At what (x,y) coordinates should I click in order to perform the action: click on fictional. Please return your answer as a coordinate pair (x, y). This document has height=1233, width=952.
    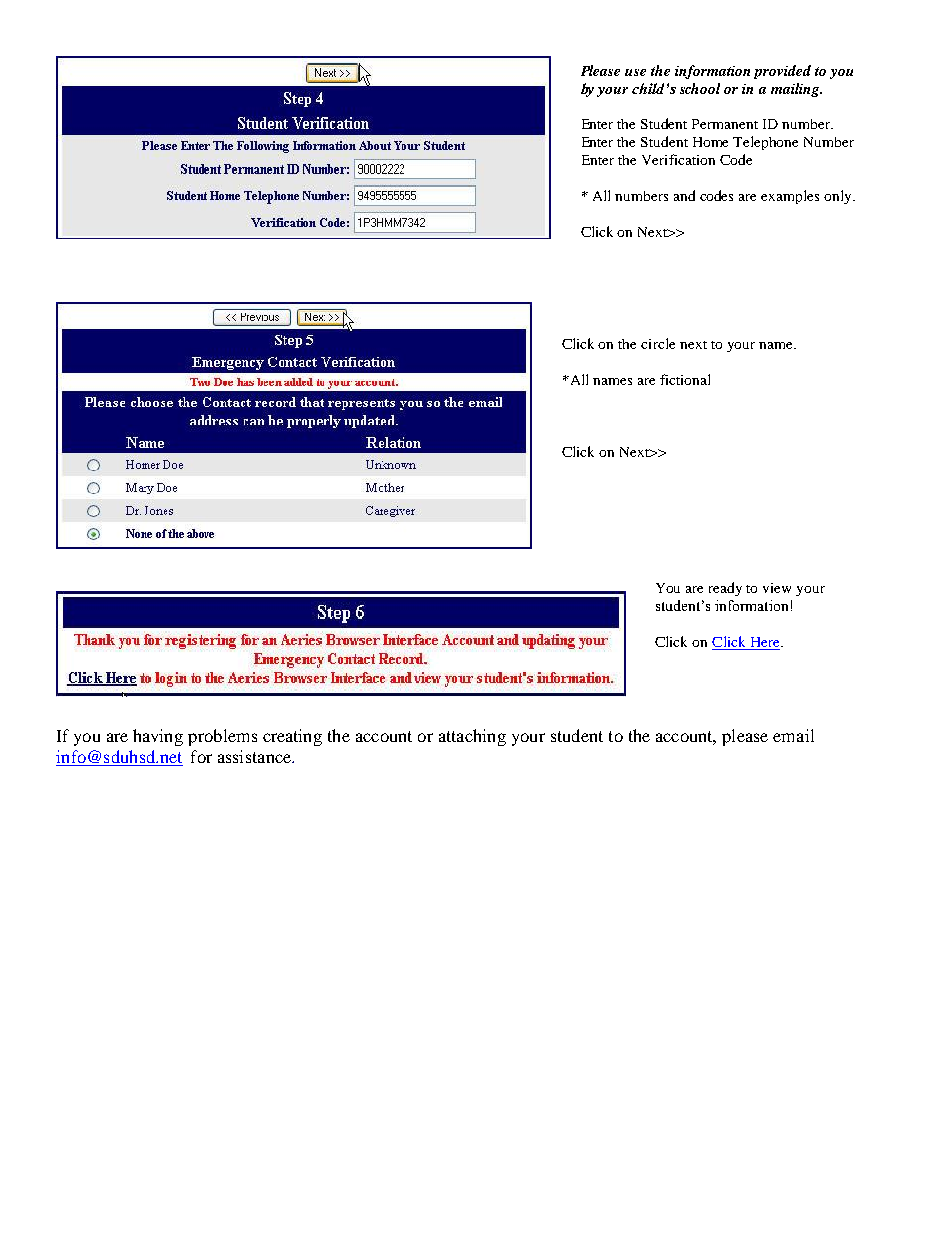
    Looking at the image, I should click on (685, 379).
